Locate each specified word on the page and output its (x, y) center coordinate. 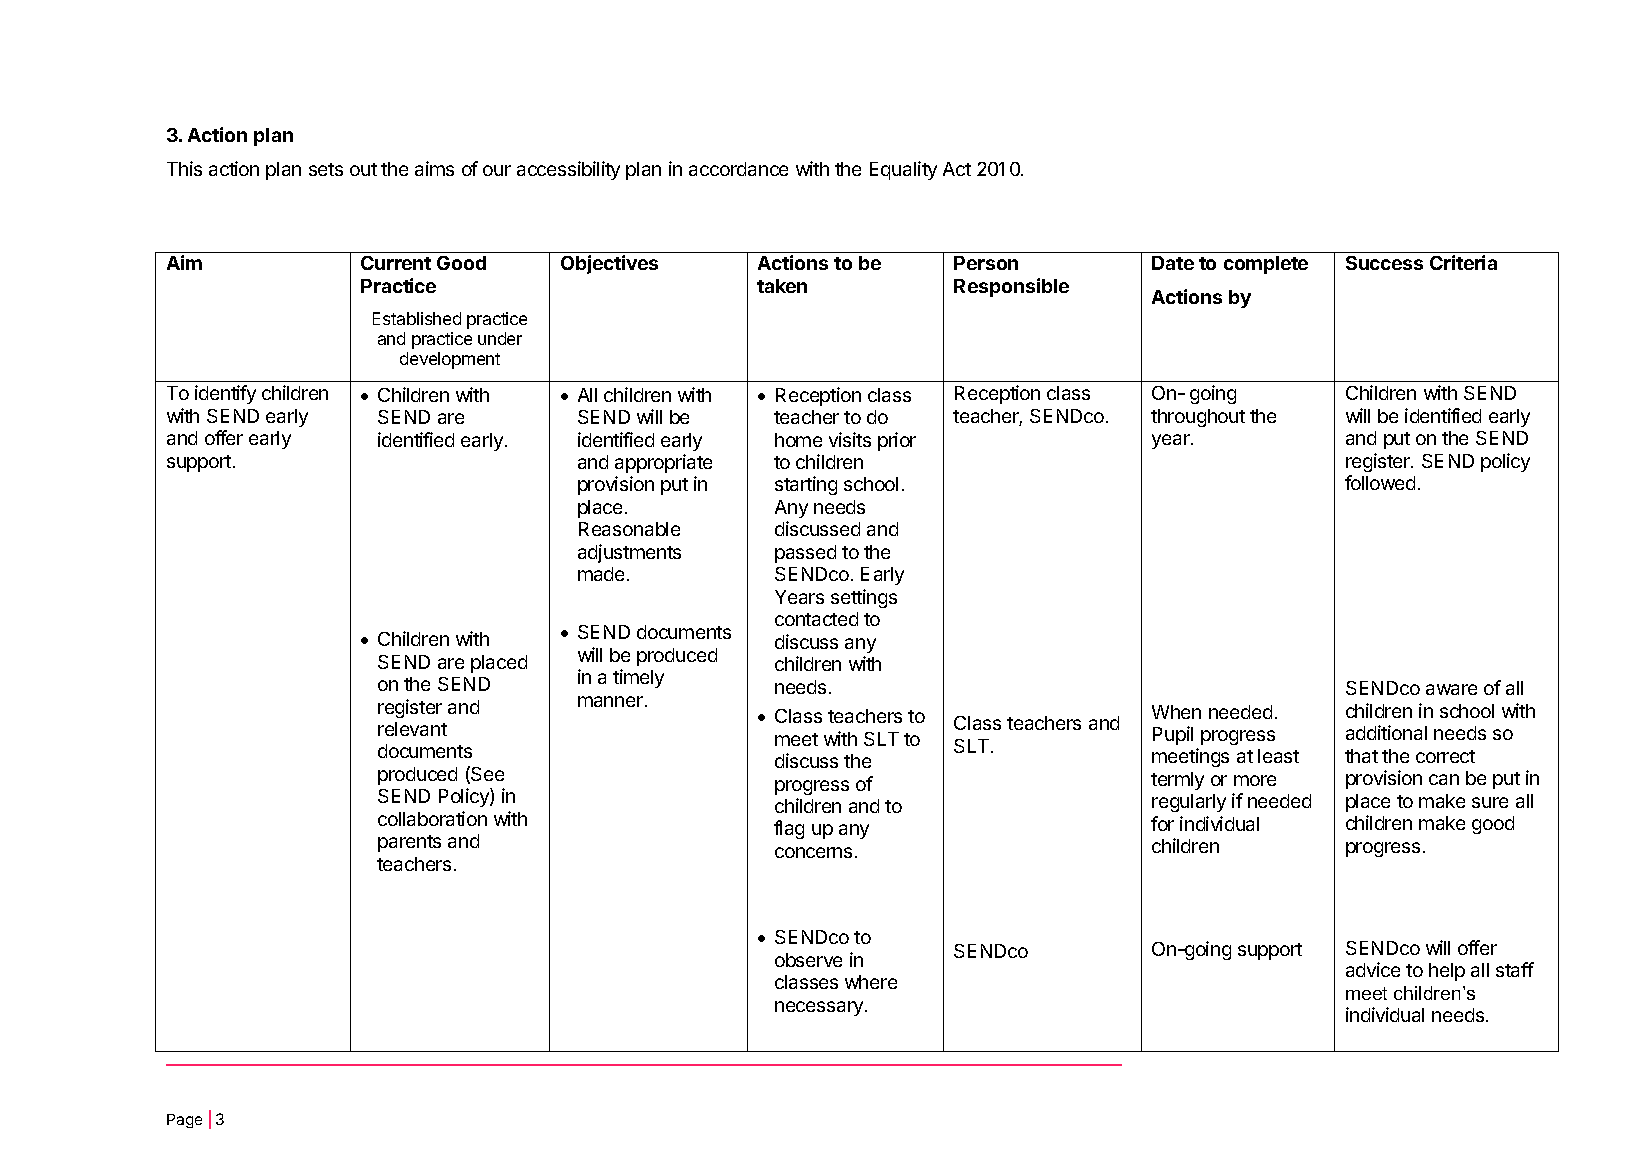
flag (789, 829)
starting (806, 485)
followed (1380, 482)
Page (184, 1121)
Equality (903, 170)
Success (1384, 263)
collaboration (432, 818)
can (1444, 779)
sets (326, 169)
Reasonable (629, 529)
